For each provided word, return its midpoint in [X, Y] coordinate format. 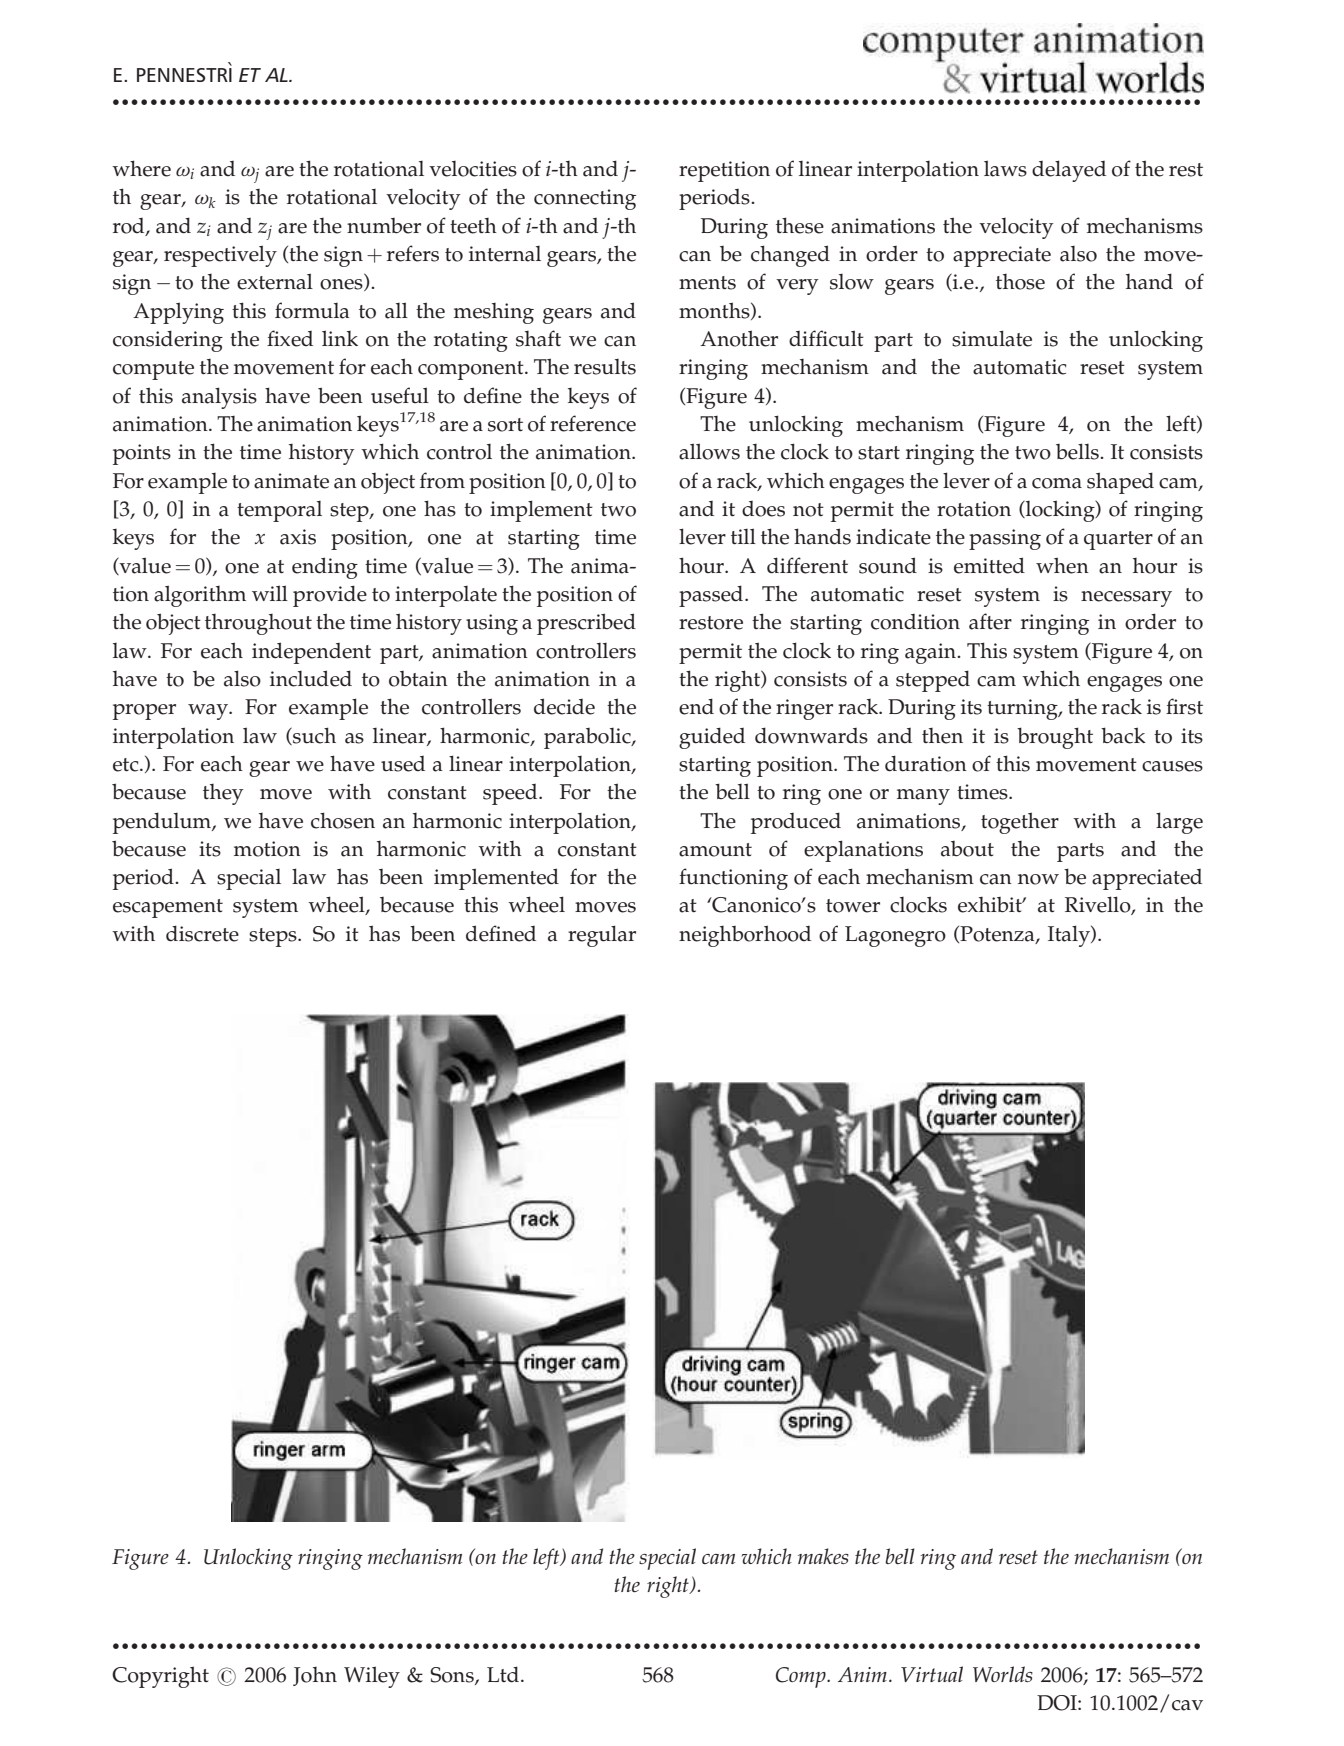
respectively [220, 256]
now [1038, 879]
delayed [1069, 171]
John [315, 1676]
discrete [202, 933]
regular [602, 936]
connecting [585, 199]
